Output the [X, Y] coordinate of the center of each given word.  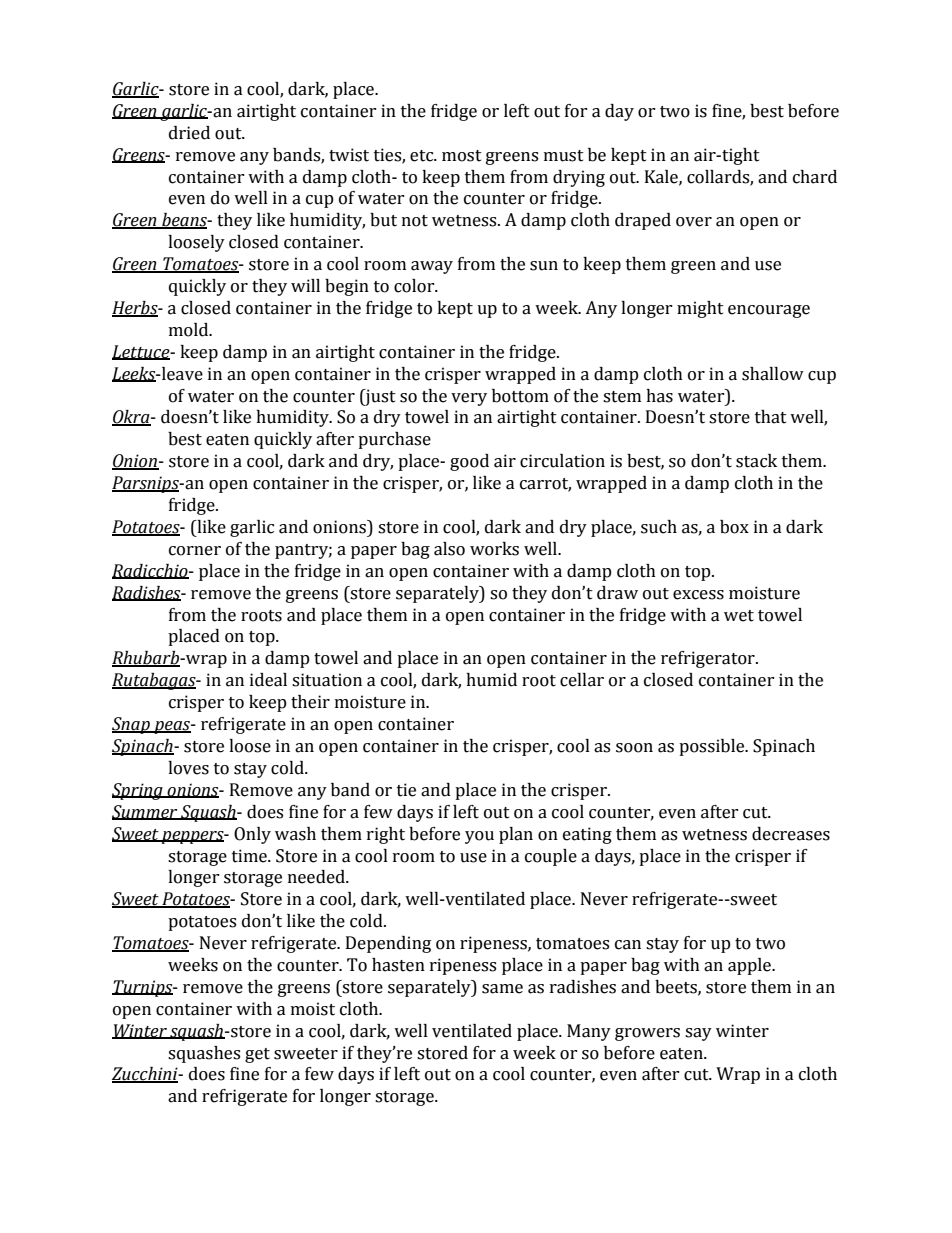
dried [189, 133]
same [502, 989]
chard [815, 177]
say [698, 1034]
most [462, 156]
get [257, 1055]
